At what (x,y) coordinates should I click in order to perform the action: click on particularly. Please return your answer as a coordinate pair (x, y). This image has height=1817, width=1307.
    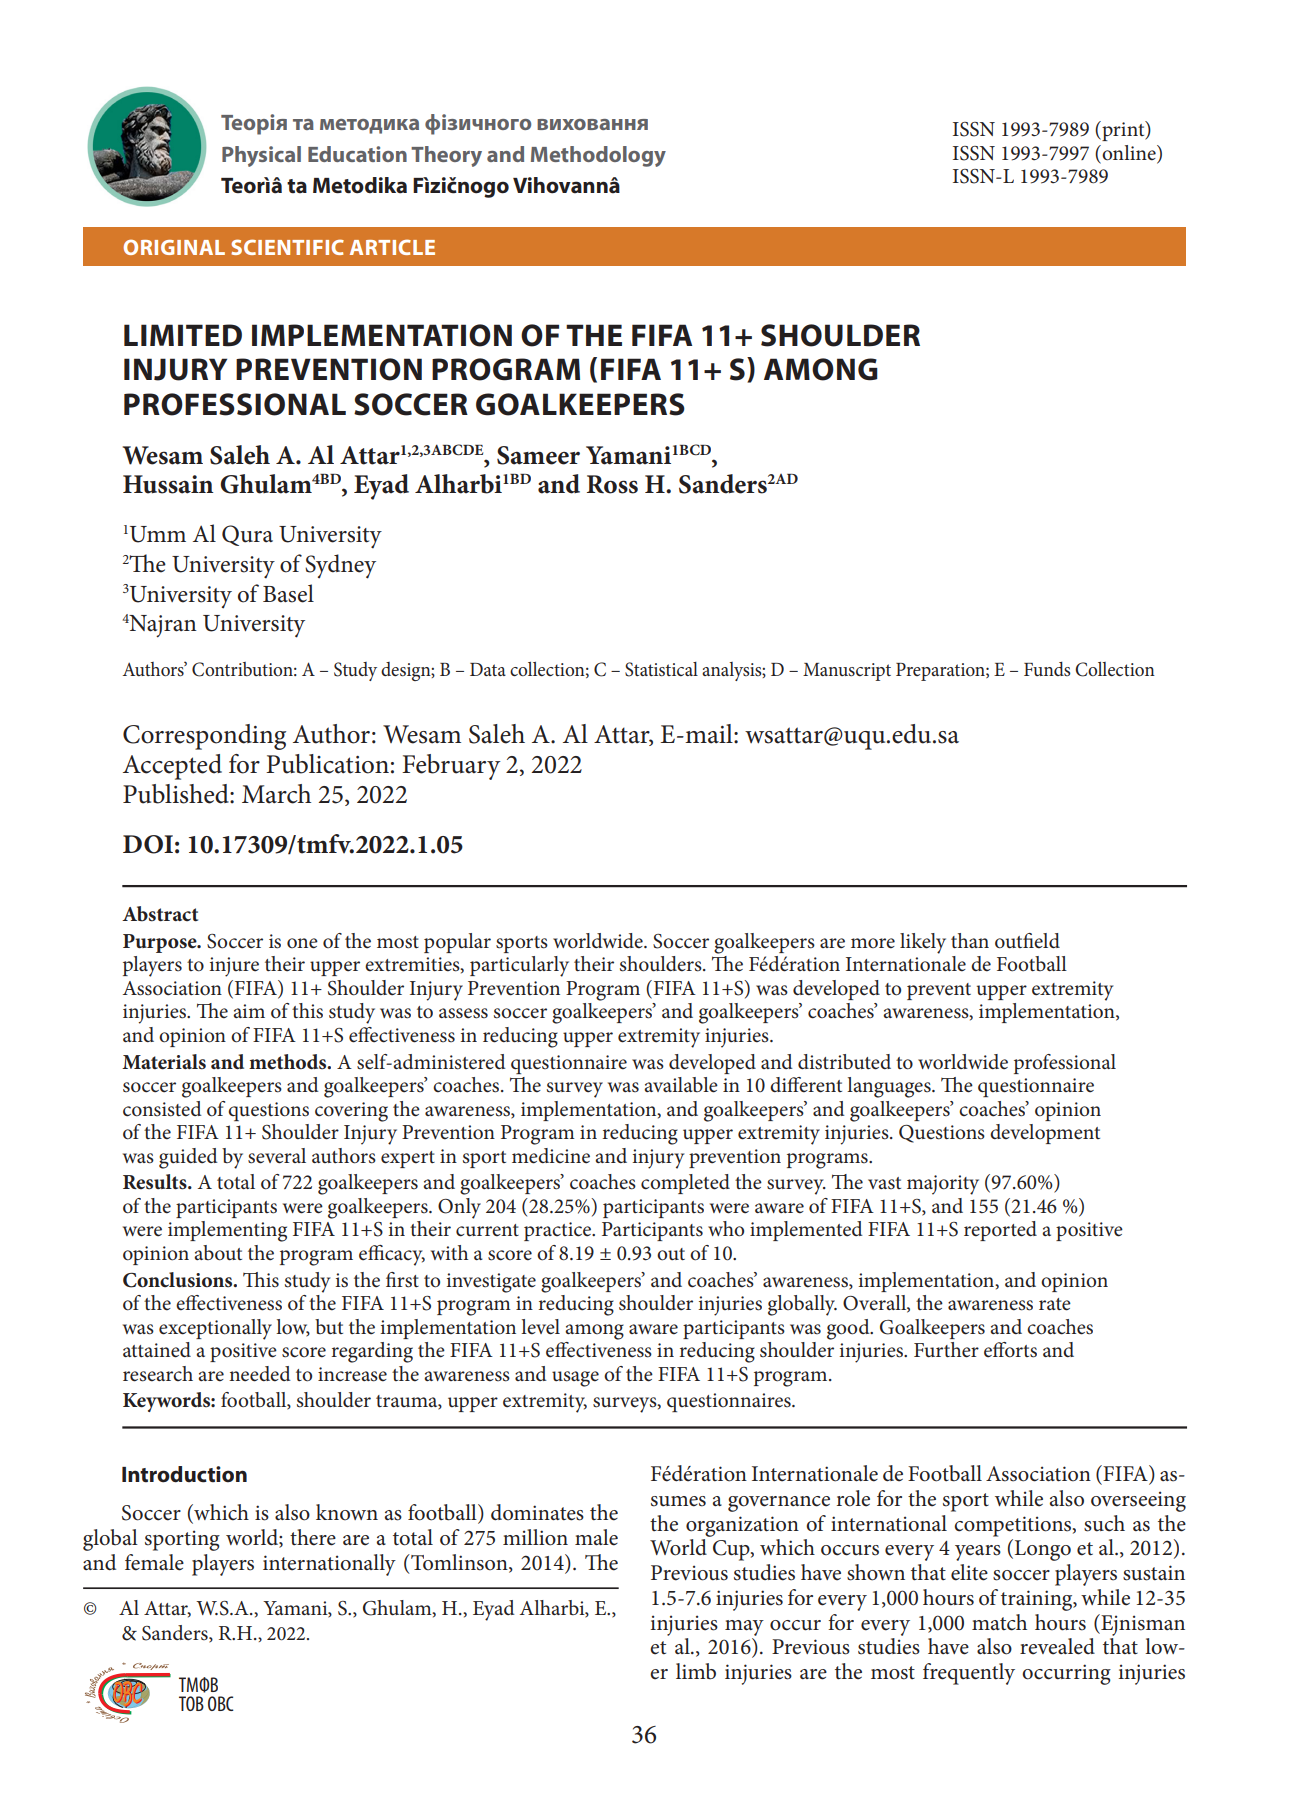
    Looking at the image, I should click on (519, 966).
